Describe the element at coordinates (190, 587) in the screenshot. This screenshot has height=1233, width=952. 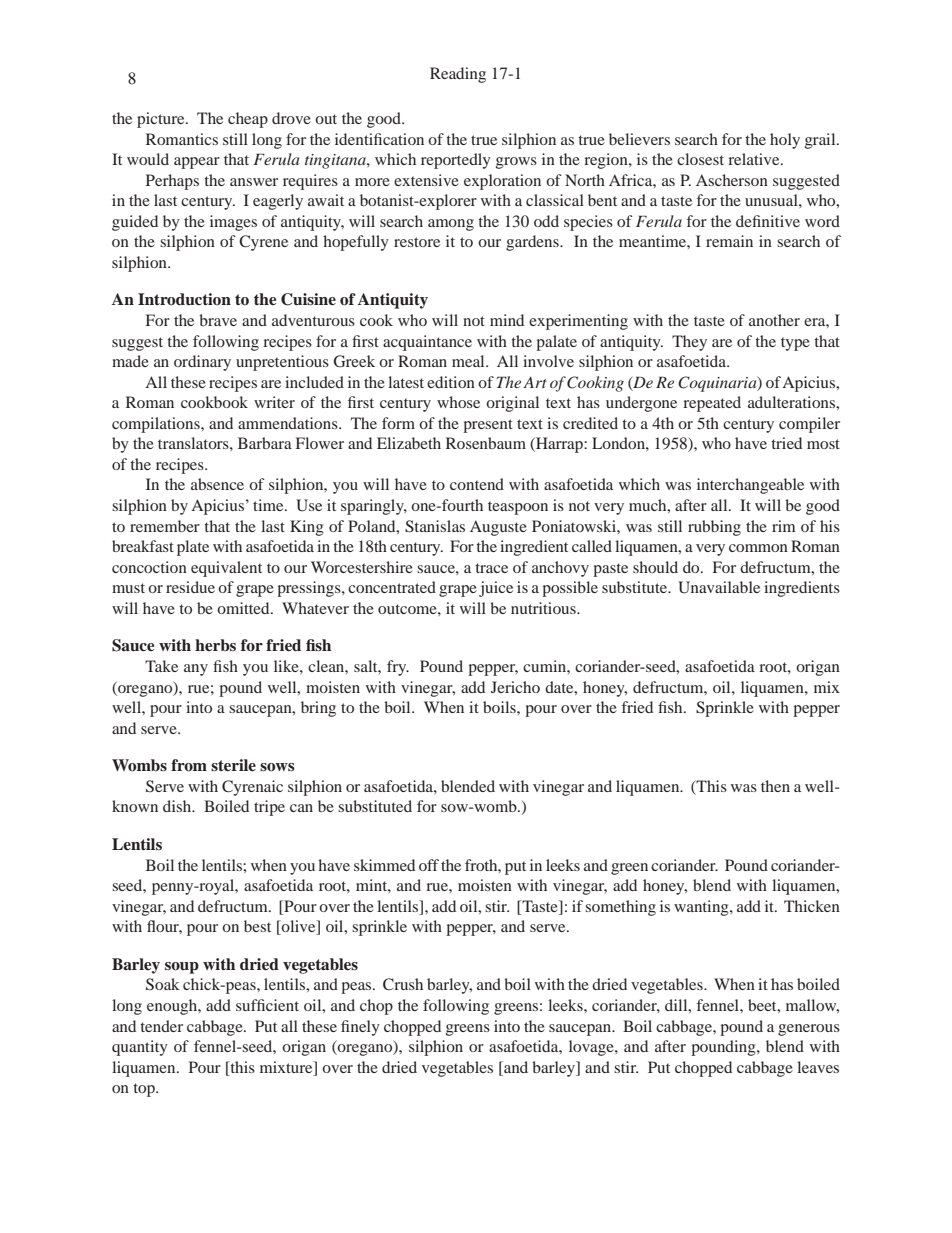
I see `residue` at that location.
